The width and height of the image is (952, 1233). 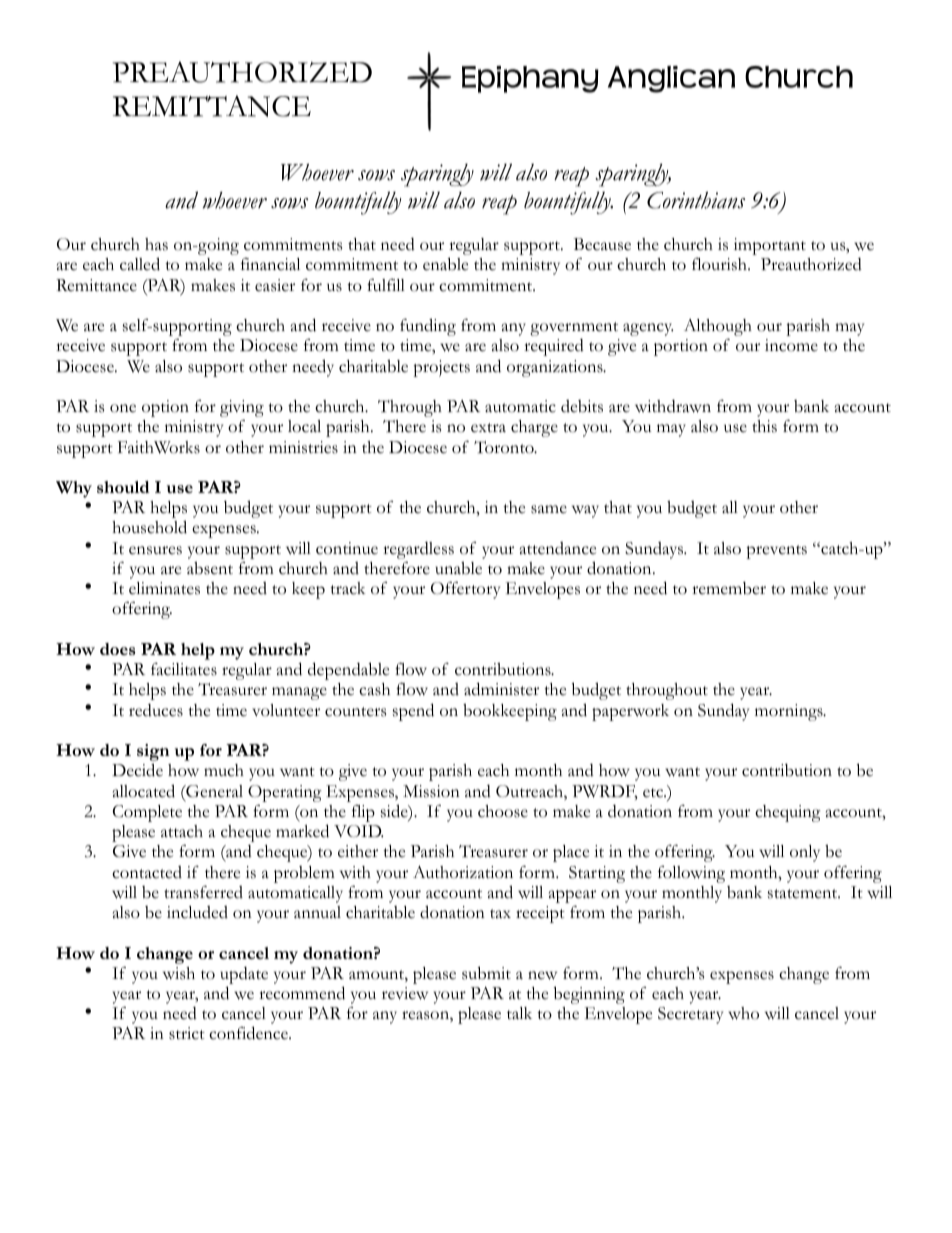 I want to click on review, so click(x=405, y=993).
